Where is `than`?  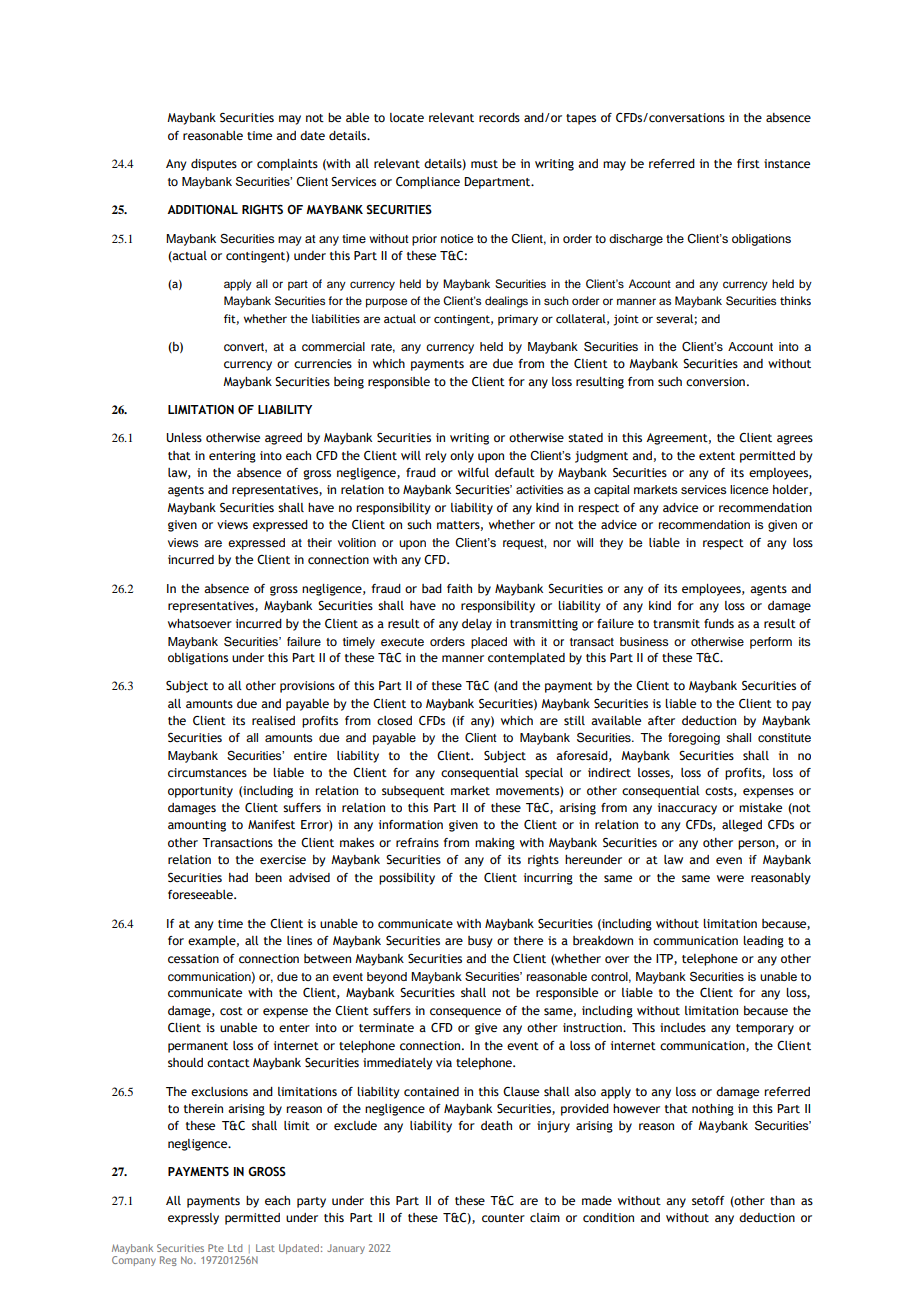 than is located at coordinates (782, 1200).
